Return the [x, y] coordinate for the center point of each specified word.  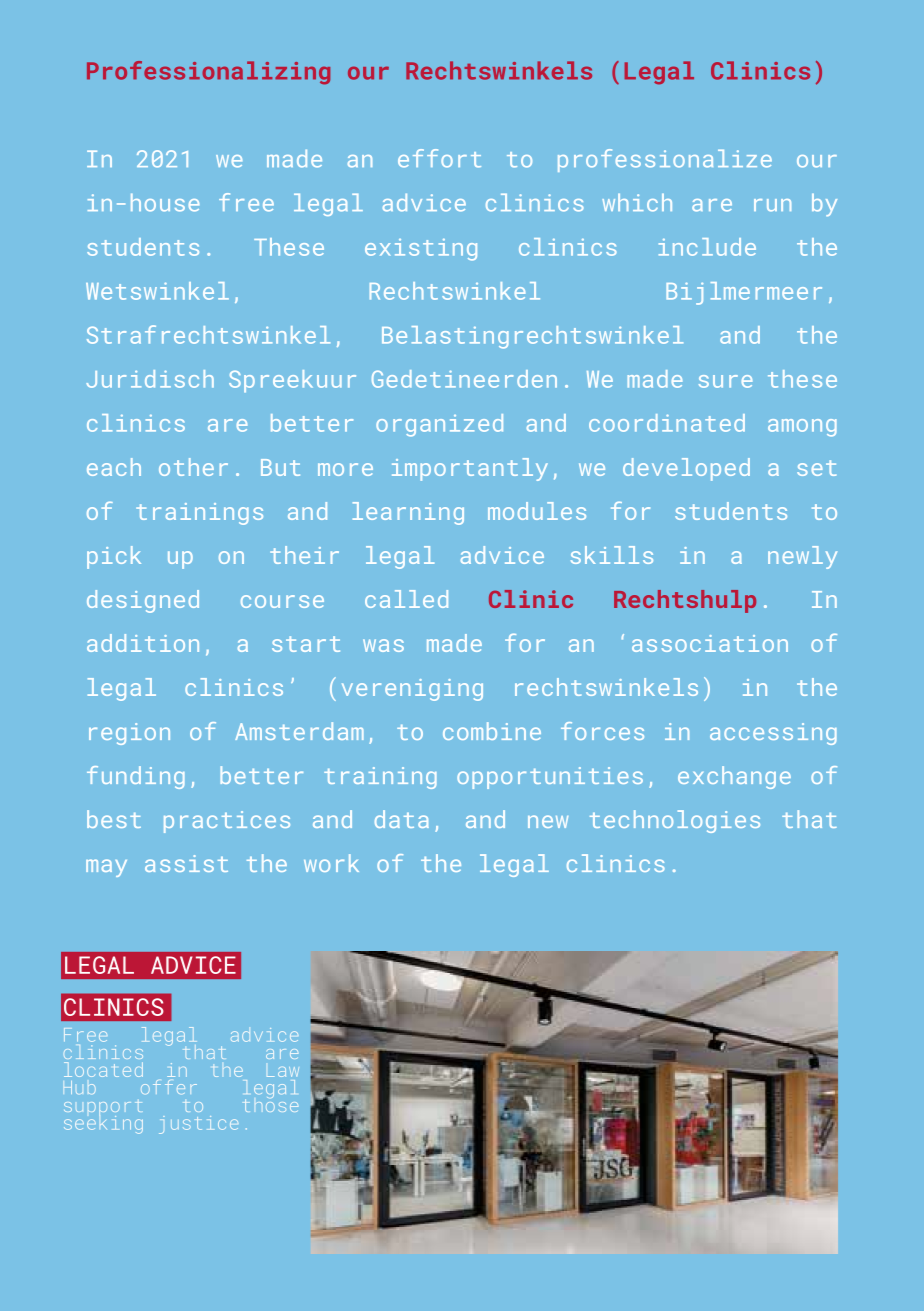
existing [421, 250]
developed [686, 469]
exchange [734, 777]
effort [439, 158]
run [772, 205]
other [193, 467]
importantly [470, 469]
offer [169, 1087]
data [402, 819]
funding [136, 777]
